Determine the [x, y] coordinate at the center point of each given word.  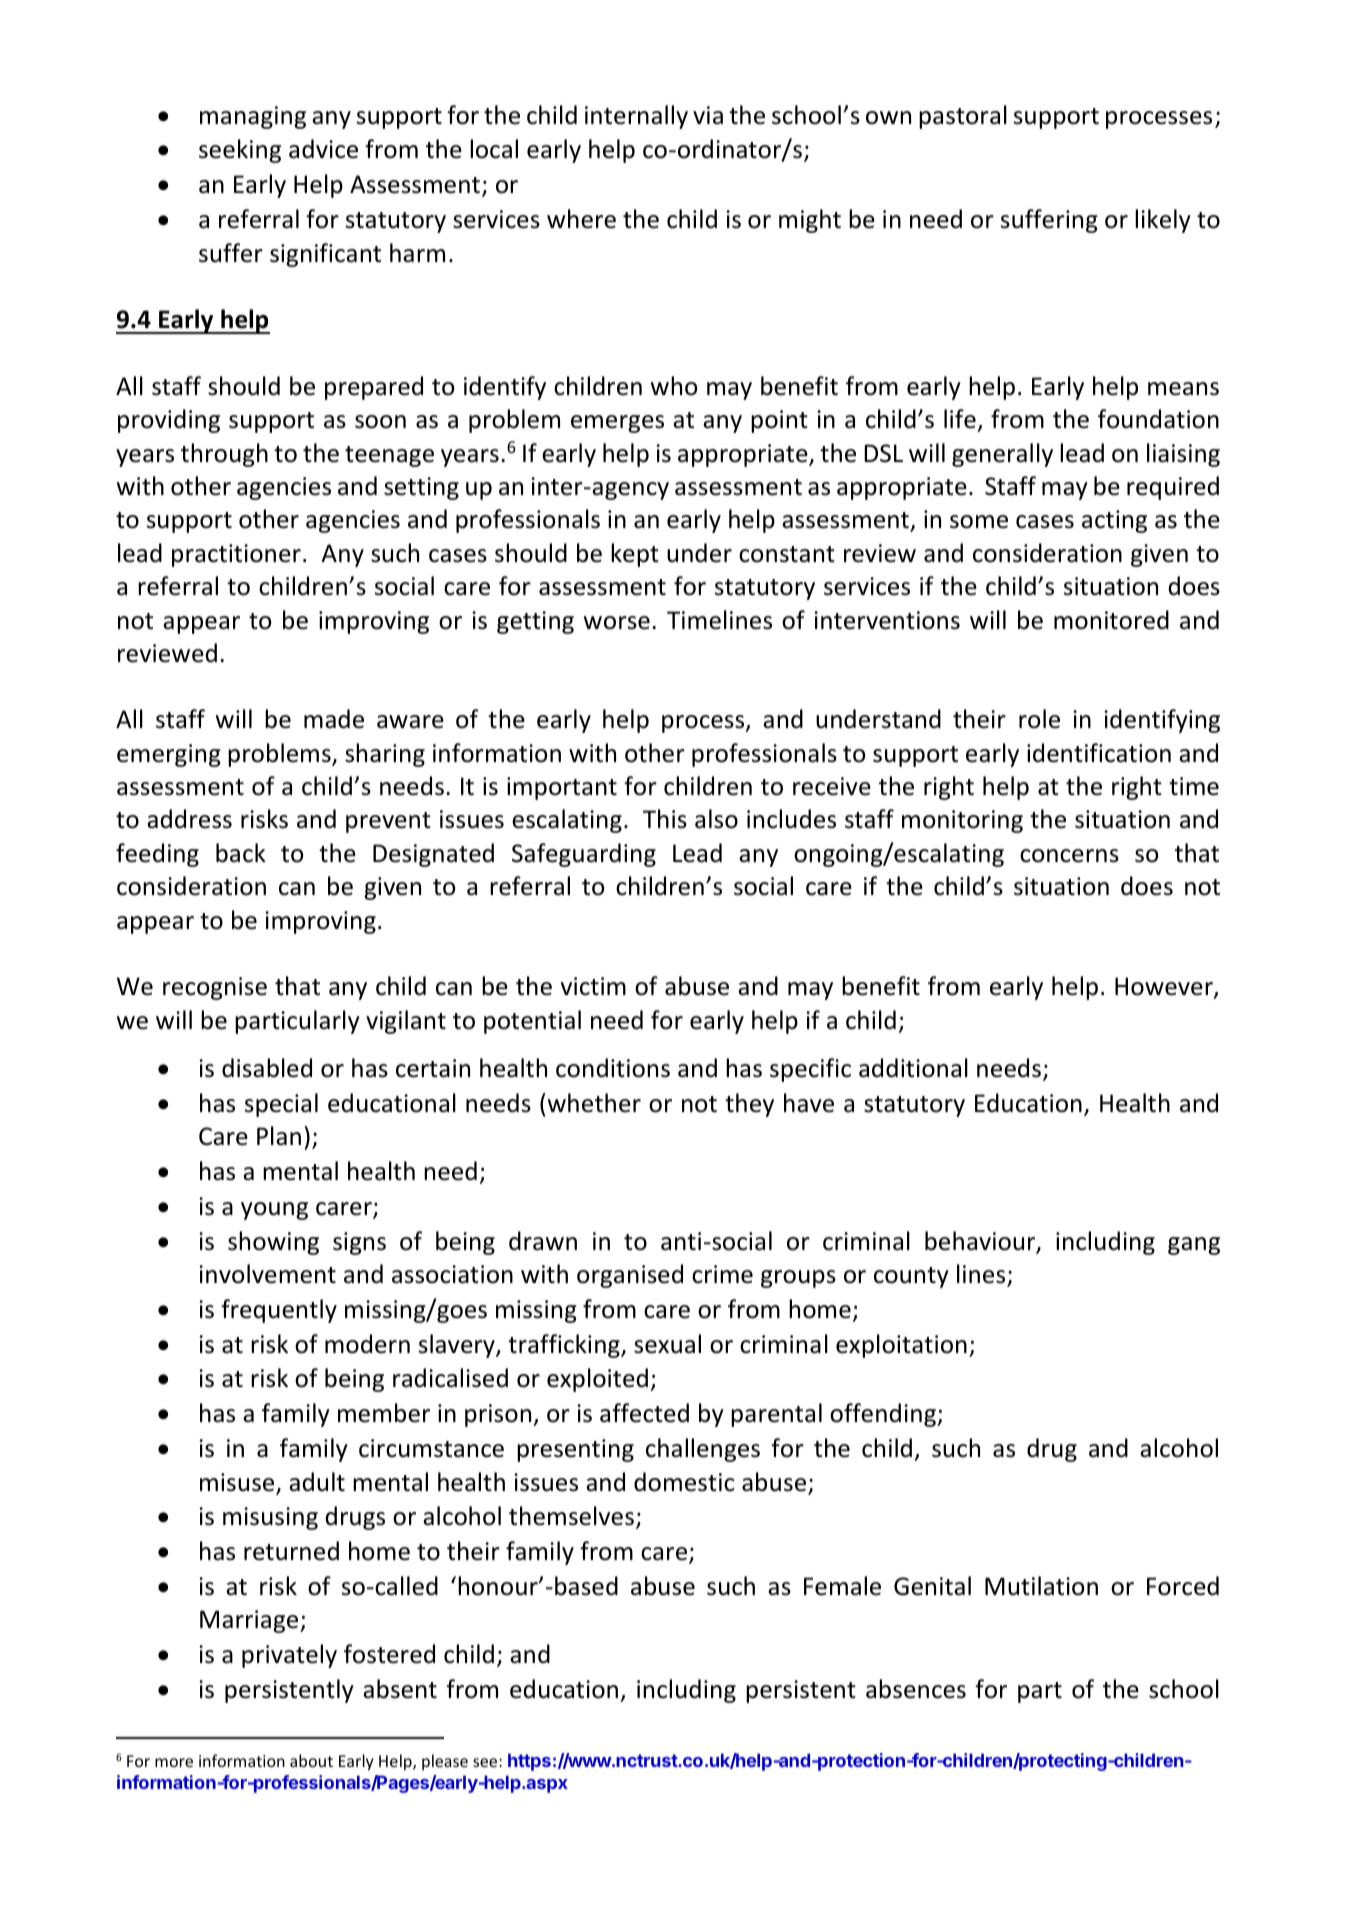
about [311, 1760]
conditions [613, 1068]
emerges [617, 424]
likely [1163, 221]
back [241, 853]
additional [913, 1068]
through [224, 455]
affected [644, 1413]
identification [1099, 753]
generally [1002, 455]
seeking [240, 151]
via [708, 115]
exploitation [901, 1346]
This [665, 819]
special [281, 1105]
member [384, 1413]
